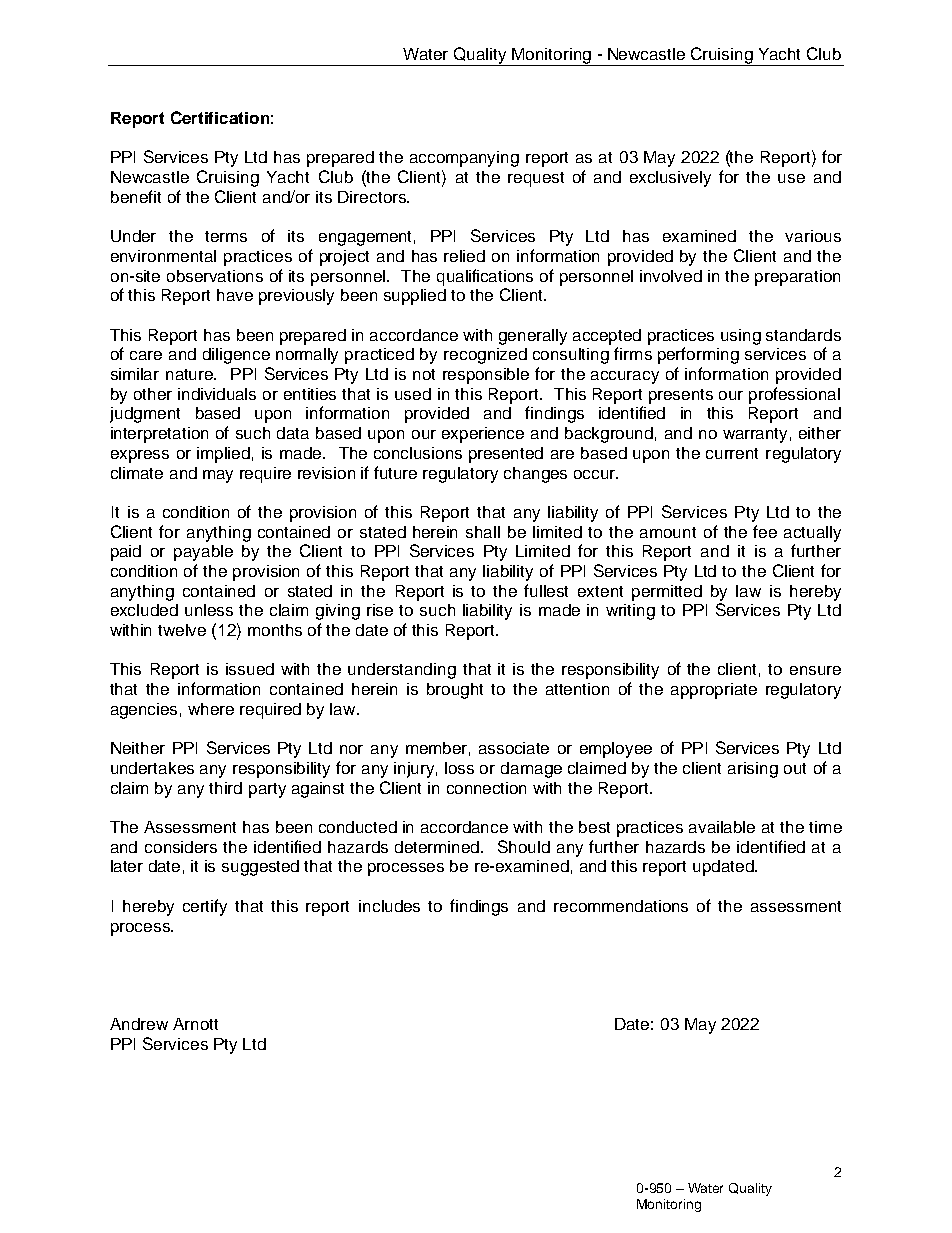 The height and width of the page is (1233, 952). What do you see at coordinates (667, 593) in the page?
I see `permitted` at bounding box center [667, 593].
